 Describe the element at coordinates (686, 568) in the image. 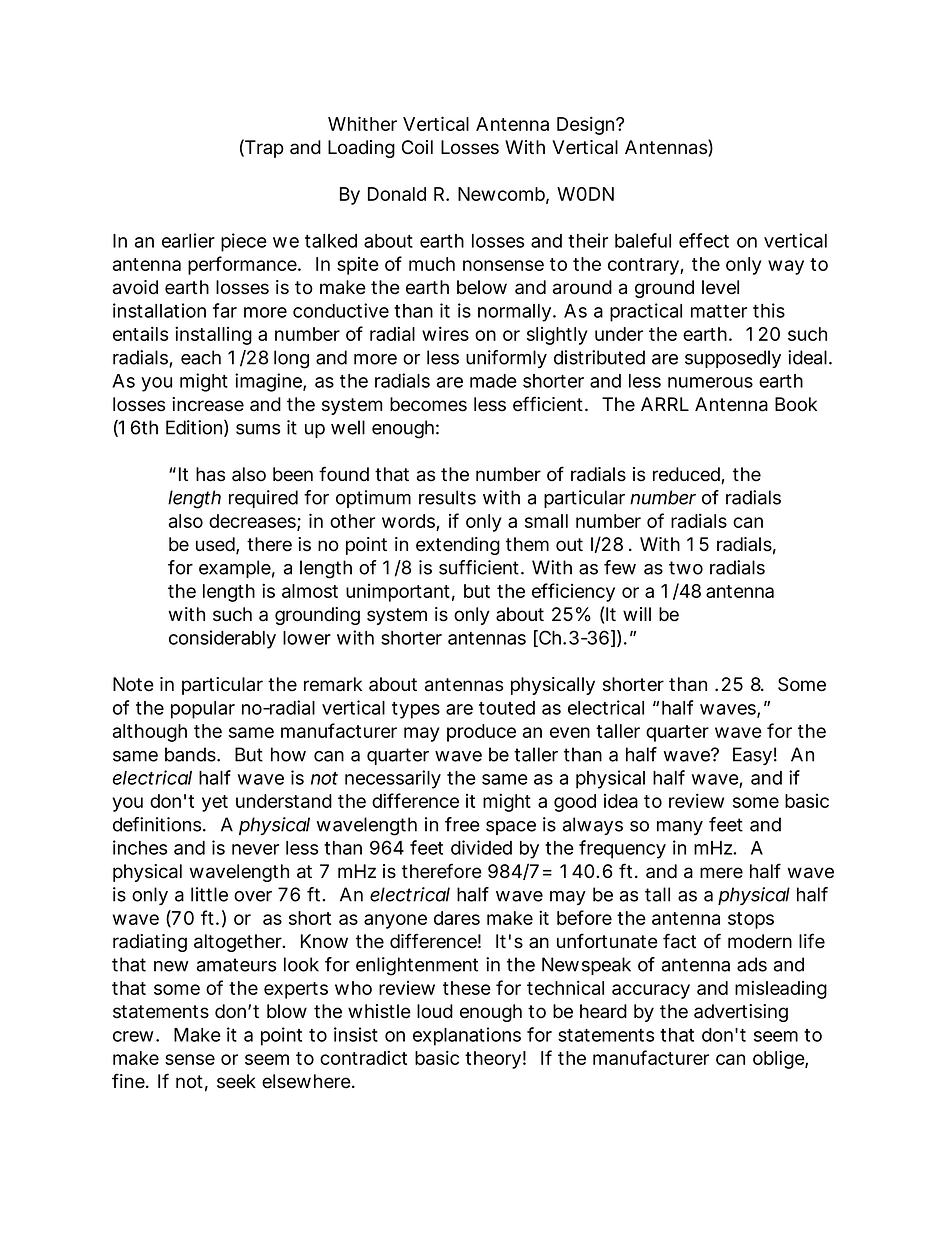

I see `two` at that location.
